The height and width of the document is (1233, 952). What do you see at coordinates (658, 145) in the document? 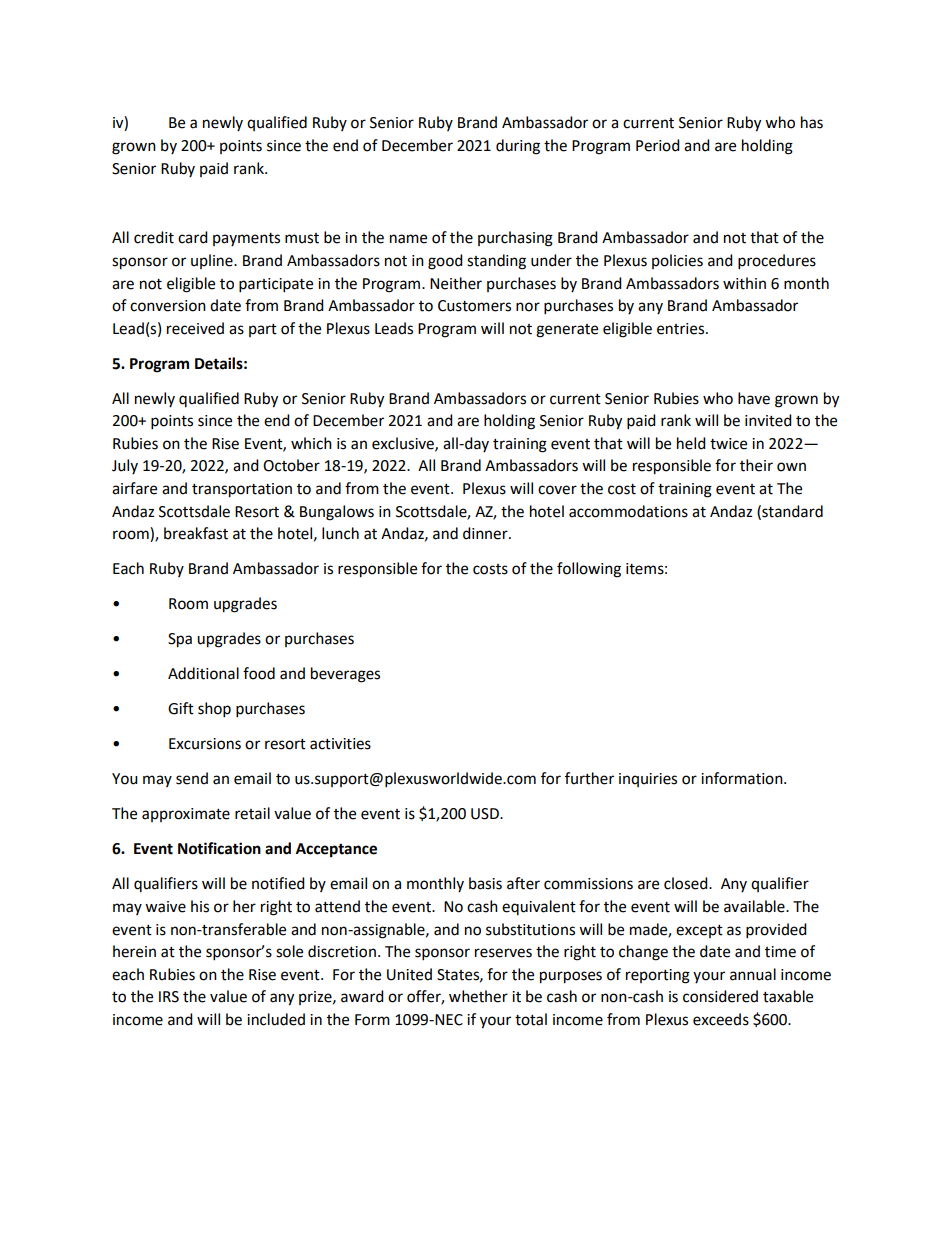
I see `Period` at bounding box center [658, 145].
